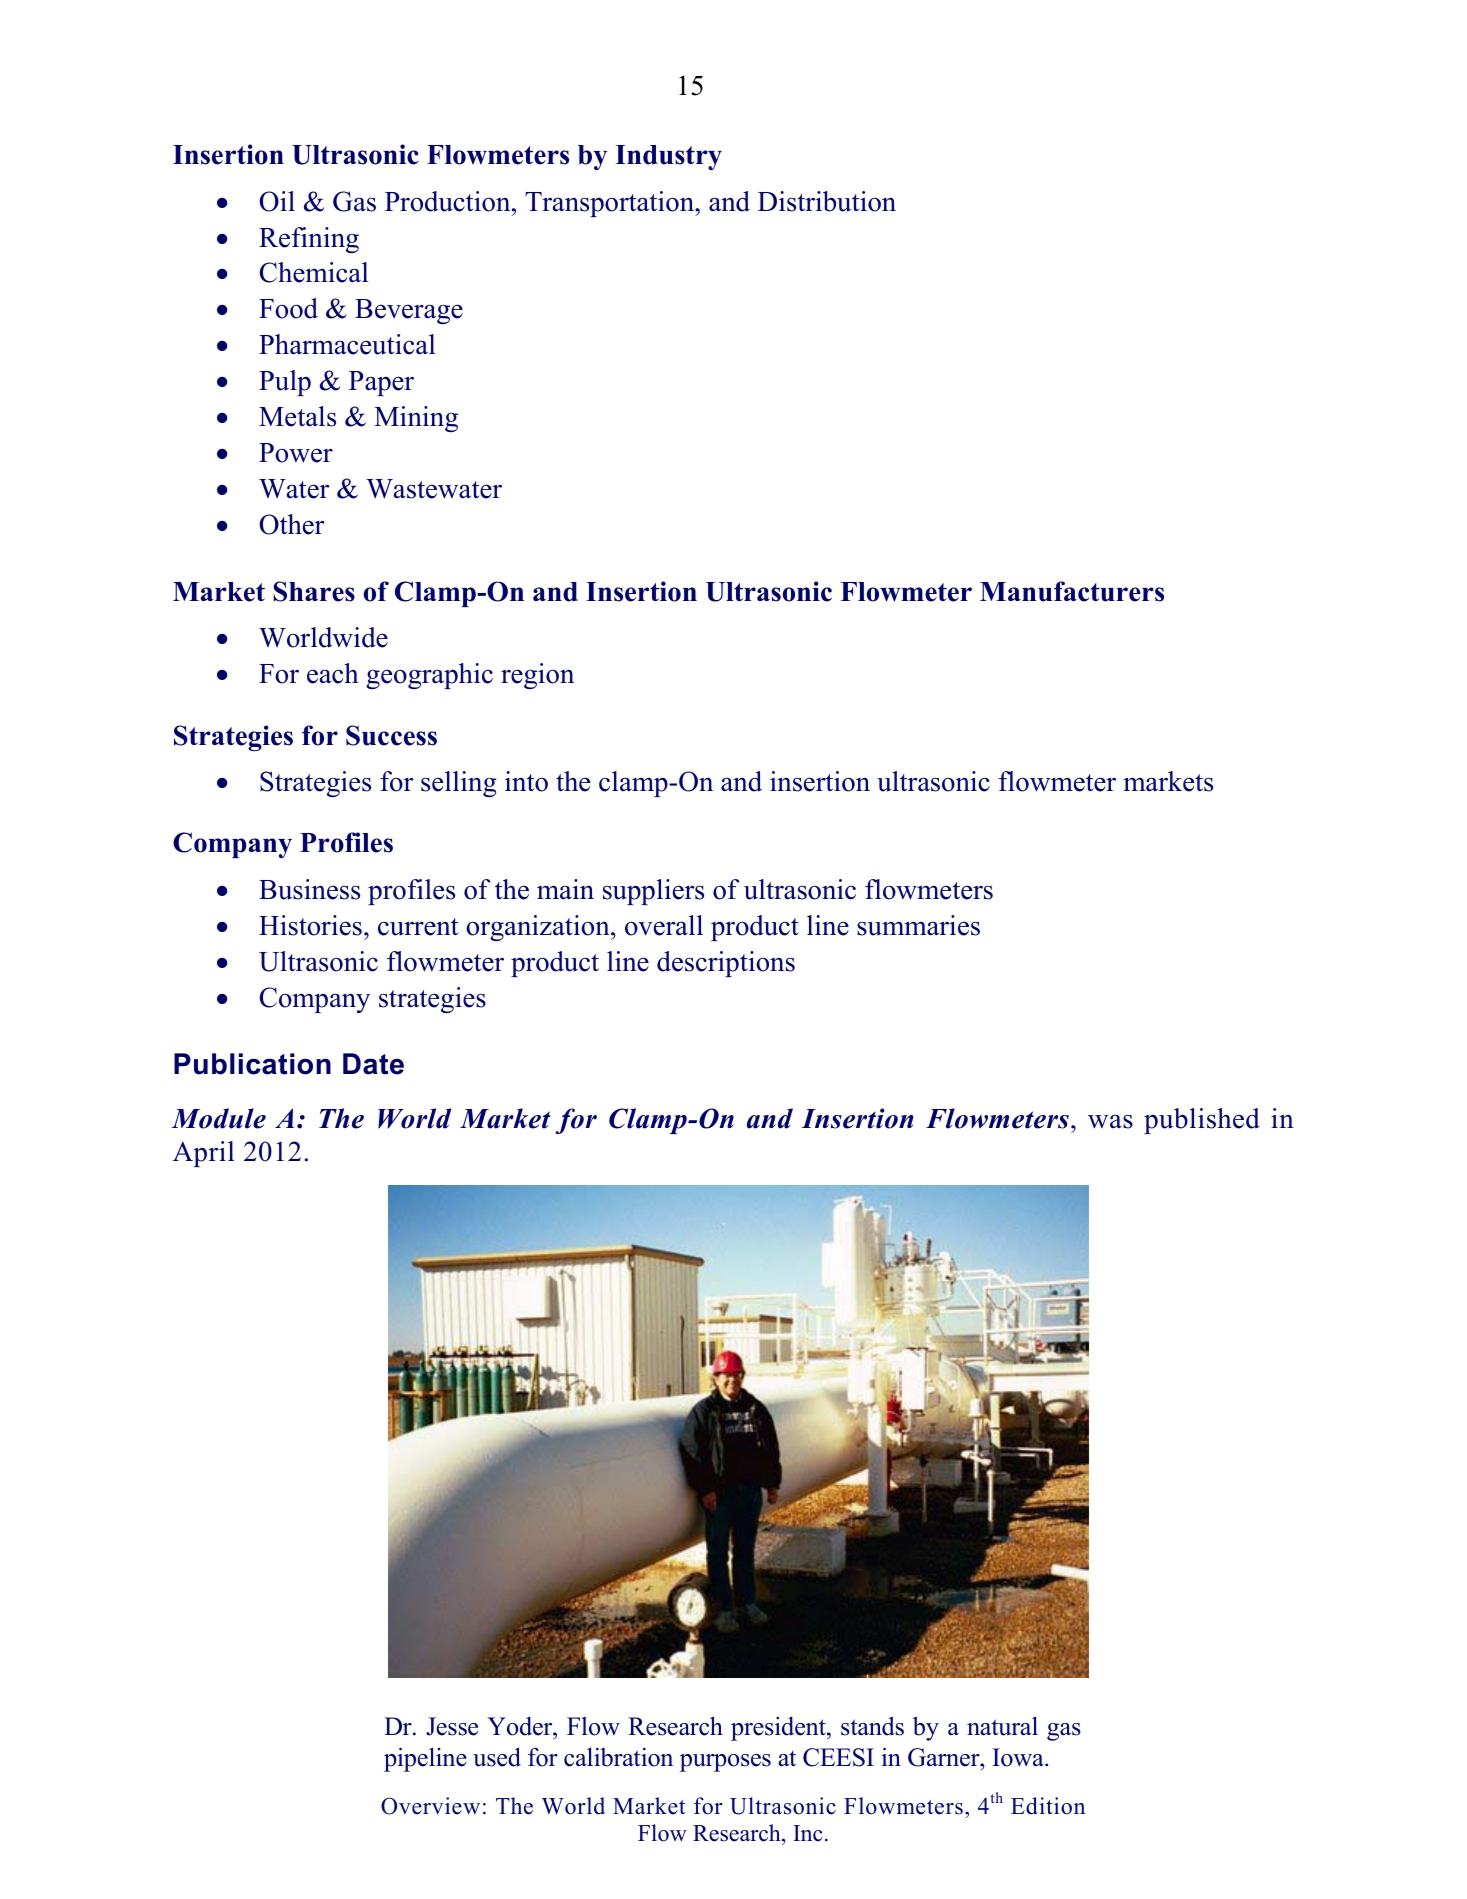 The width and height of the screenshot is (1467, 1899). I want to click on Edition, so click(1048, 1806).
